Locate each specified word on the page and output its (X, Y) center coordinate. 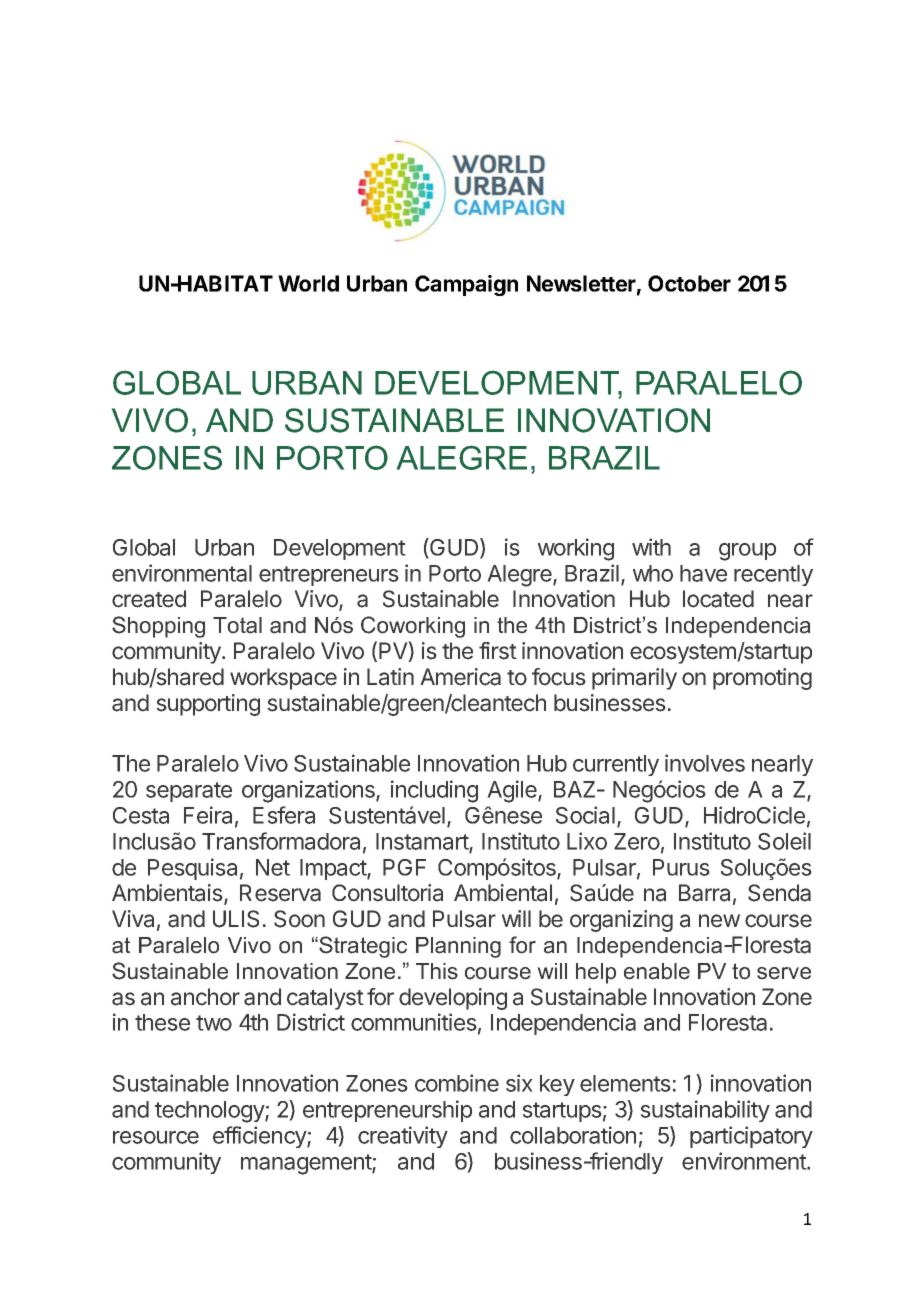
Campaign (466, 285)
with (651, 547)
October (689, 283)
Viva (133, 919)
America (460, 677)
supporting (208, 705)
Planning (458, 947)
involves (705, 763)
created (149, 599)
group (747, 552)
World (308, 283)
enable (657, 971)
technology (210, 1112)
